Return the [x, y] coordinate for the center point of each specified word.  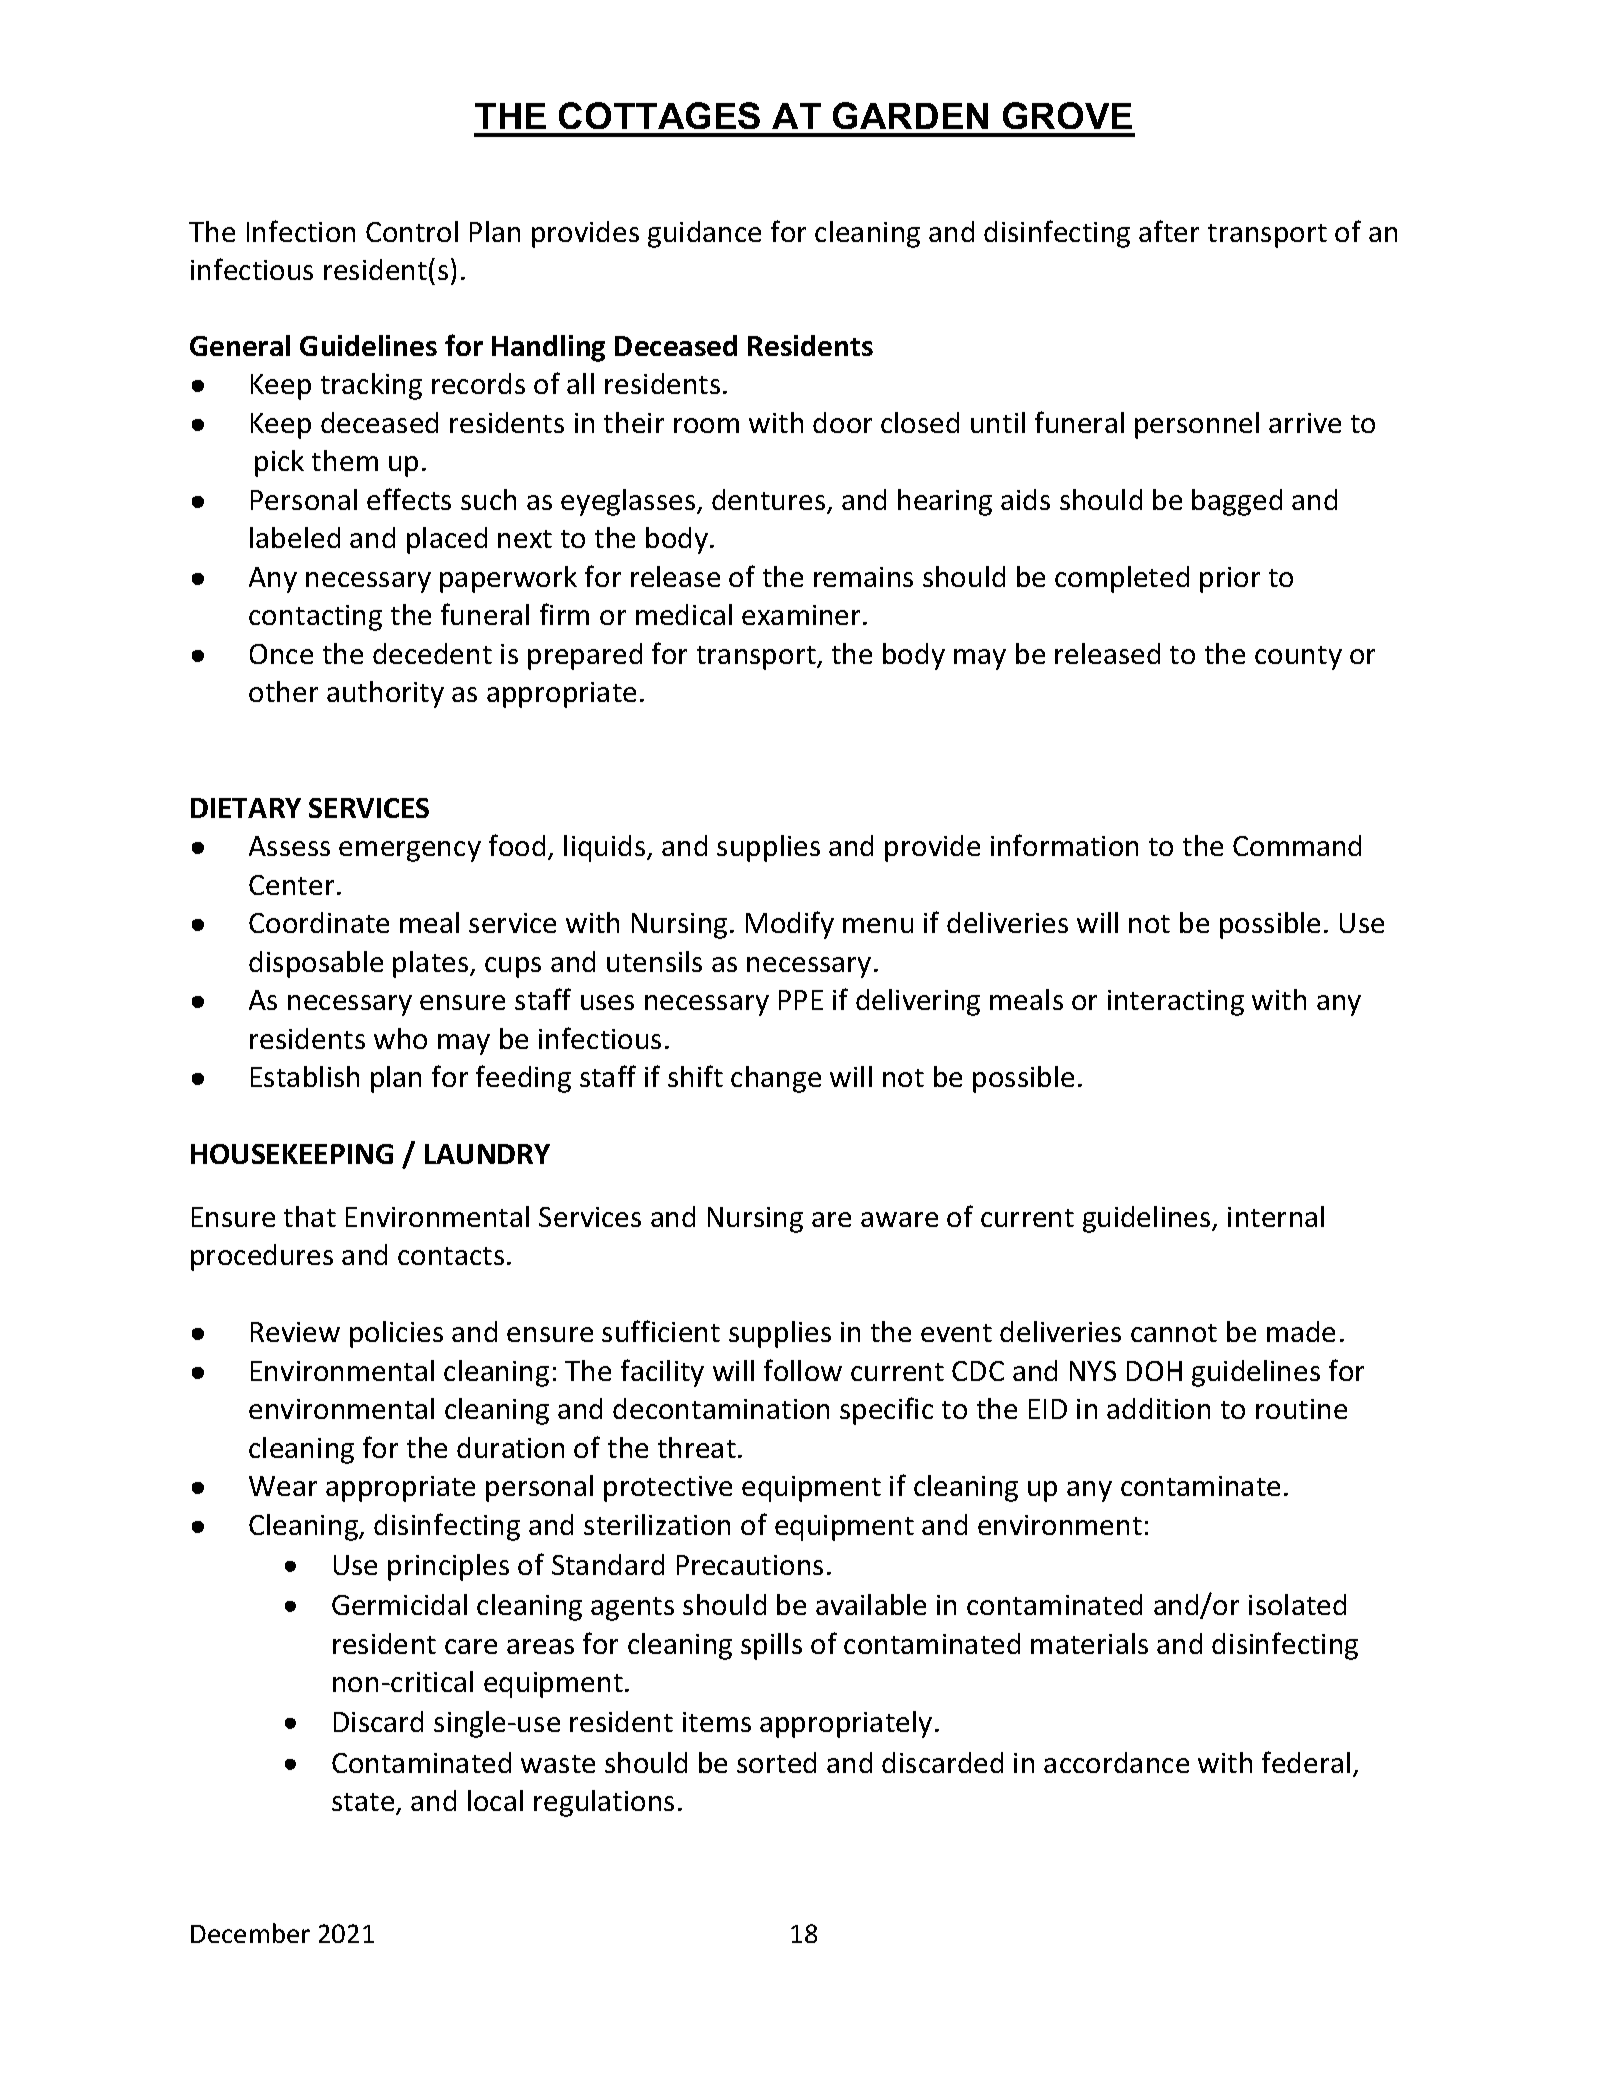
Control [412, 231]
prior [1230, 580]
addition [1158, 1408]
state [364, 1803]
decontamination [721, 1408]
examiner [803, 615]
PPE [801, 1000]
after [1169, 231]
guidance [704, 234]
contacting [315, 618]
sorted [776, 1762]
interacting [1176, 1003]
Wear [283, 1486]
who [400, 1038]
